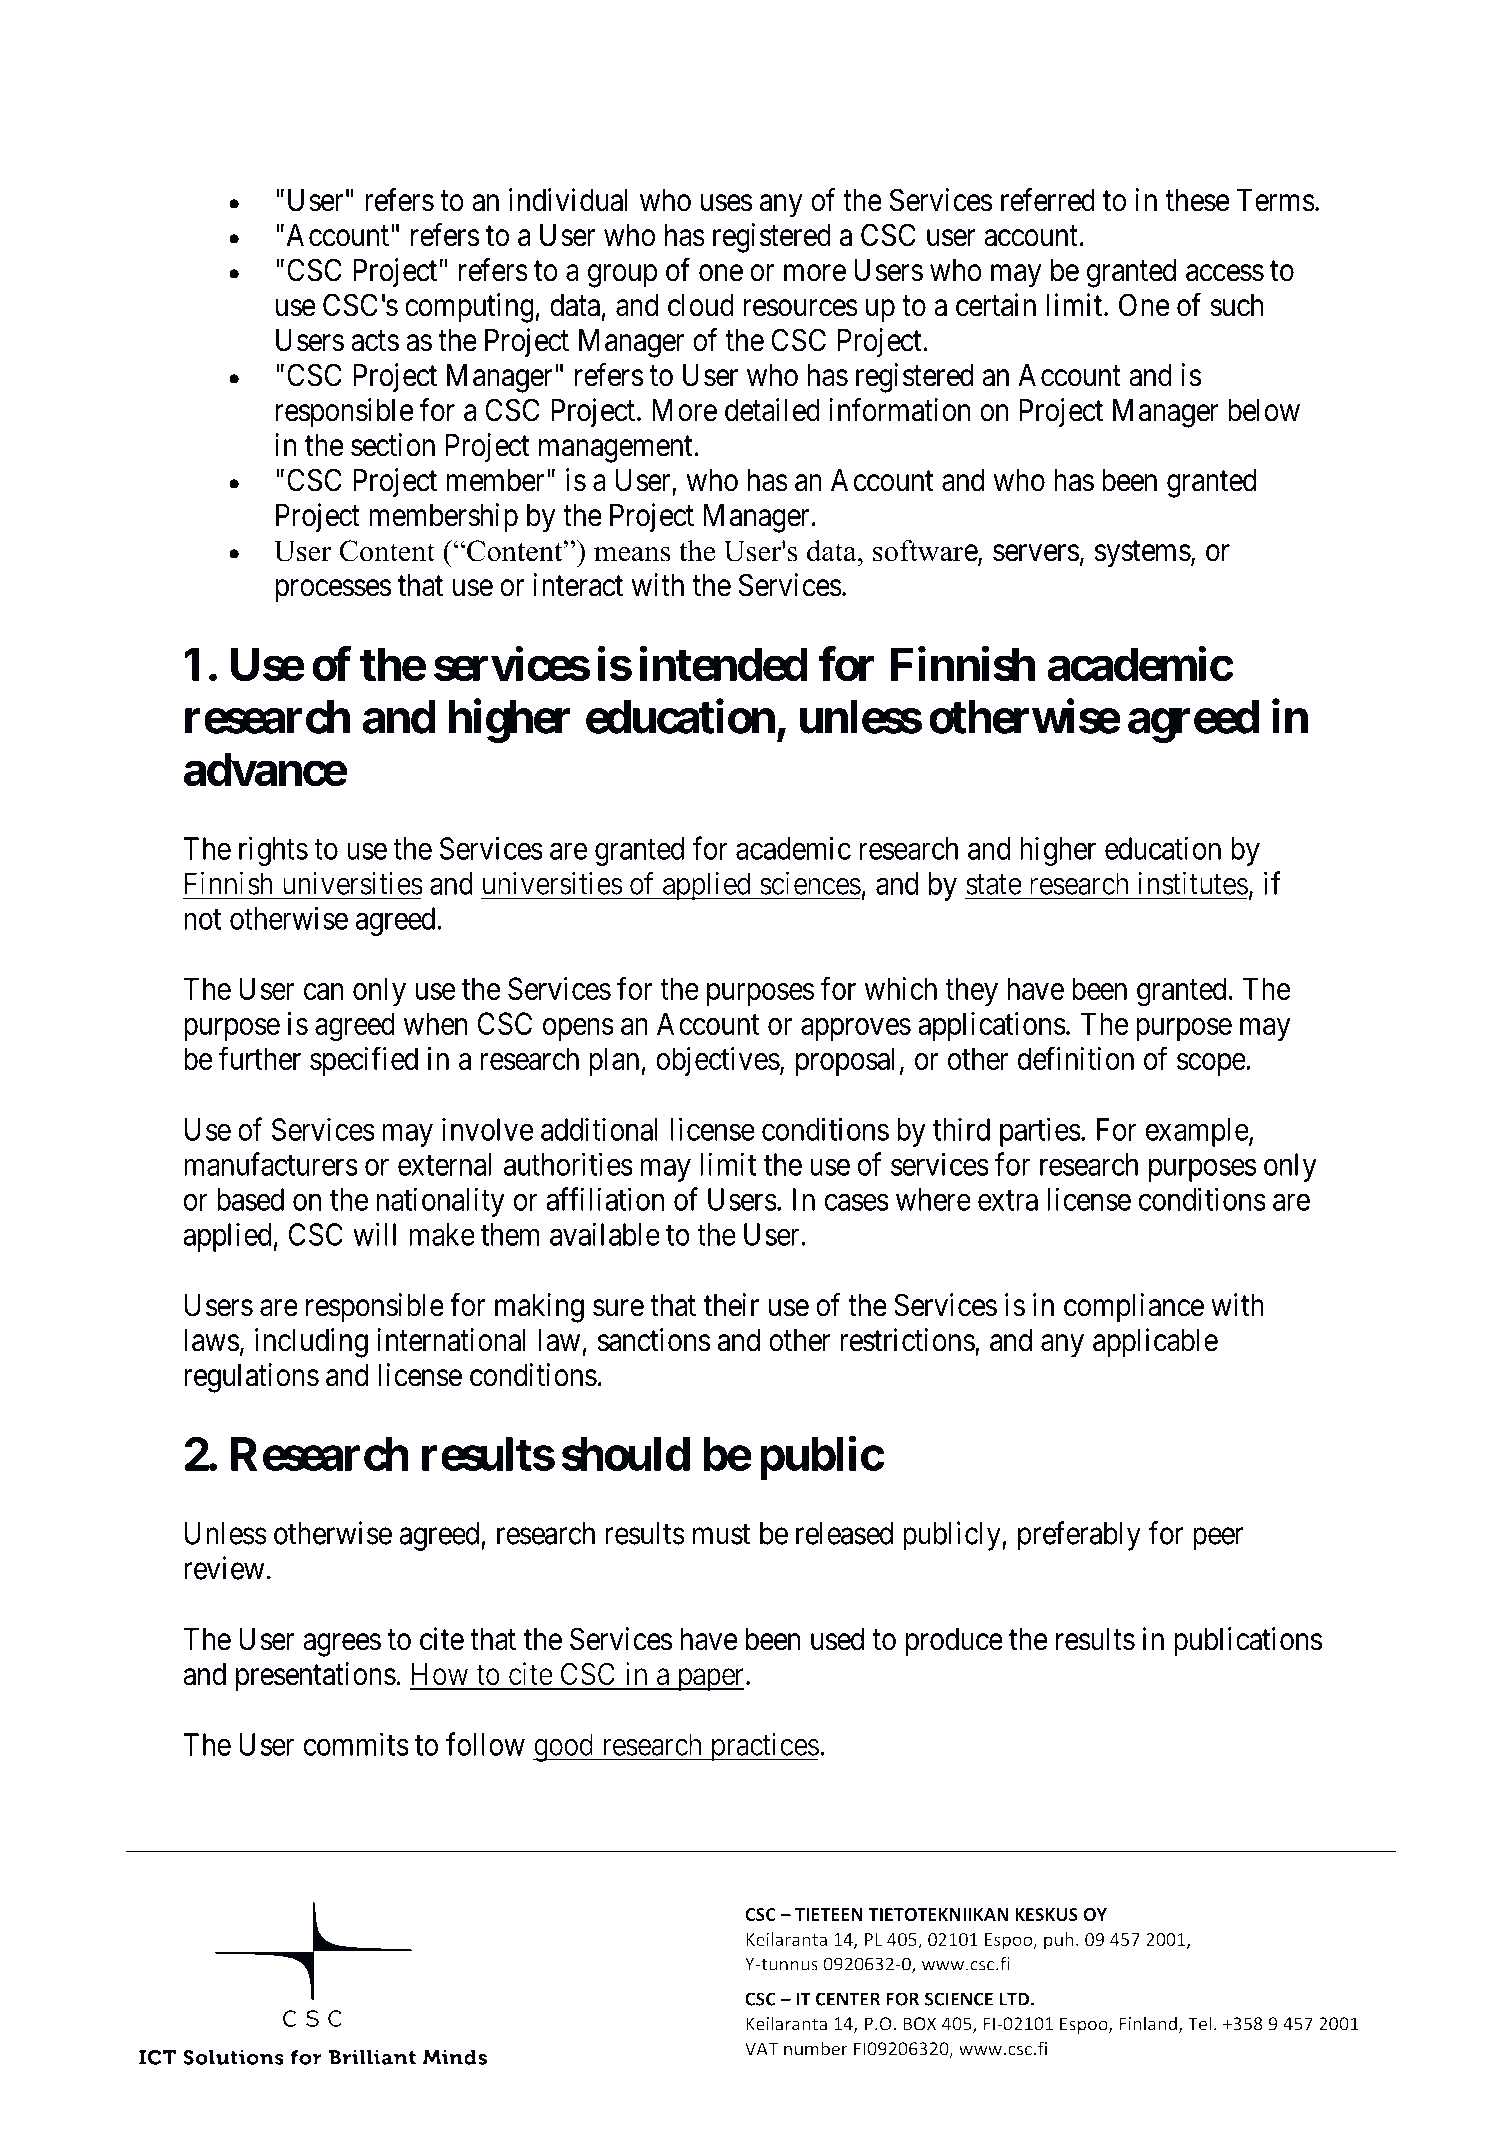 This image has width=1509, height=2135. I want to click on these, so click(1197, 200).
